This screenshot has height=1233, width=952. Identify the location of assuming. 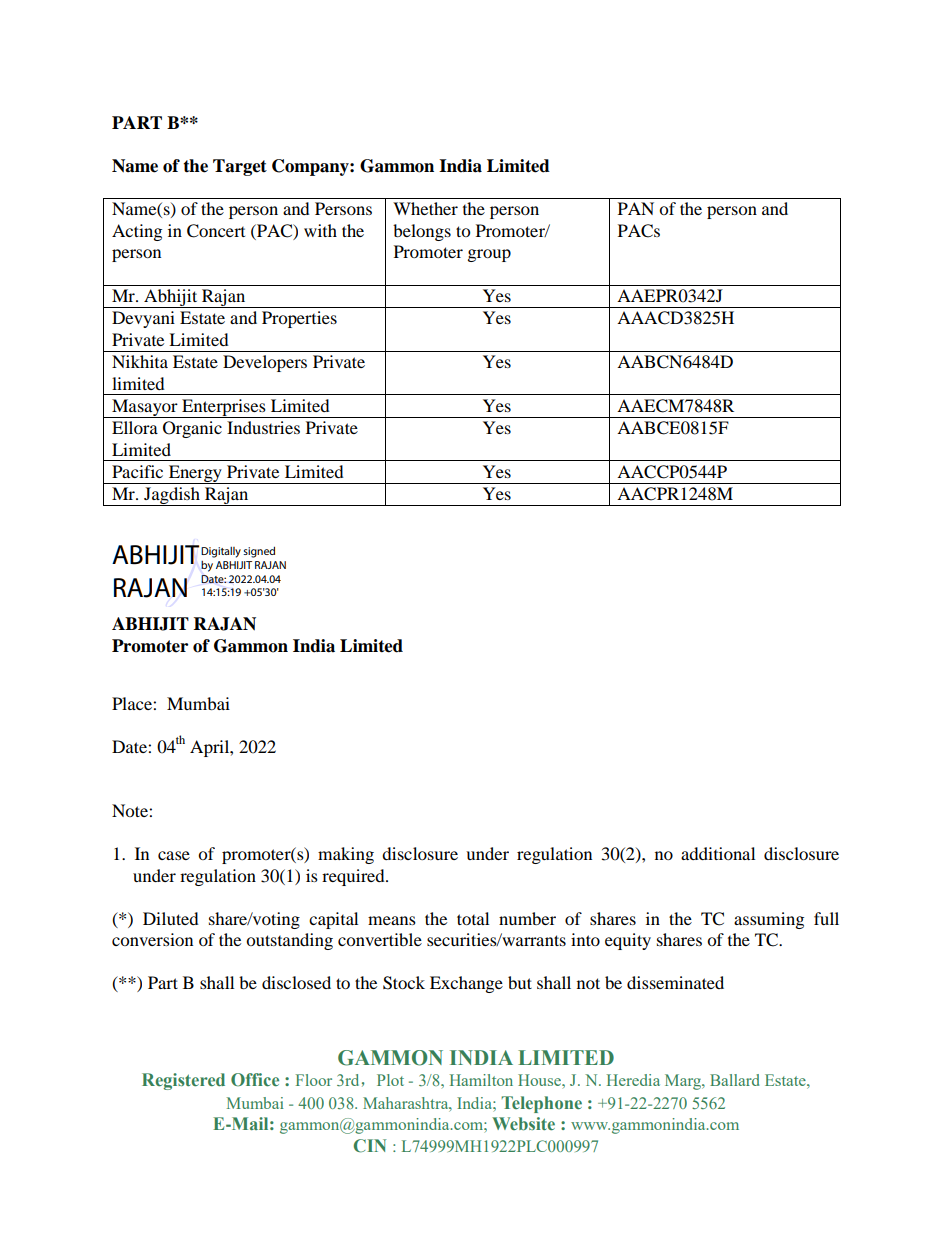
(769, 920).
